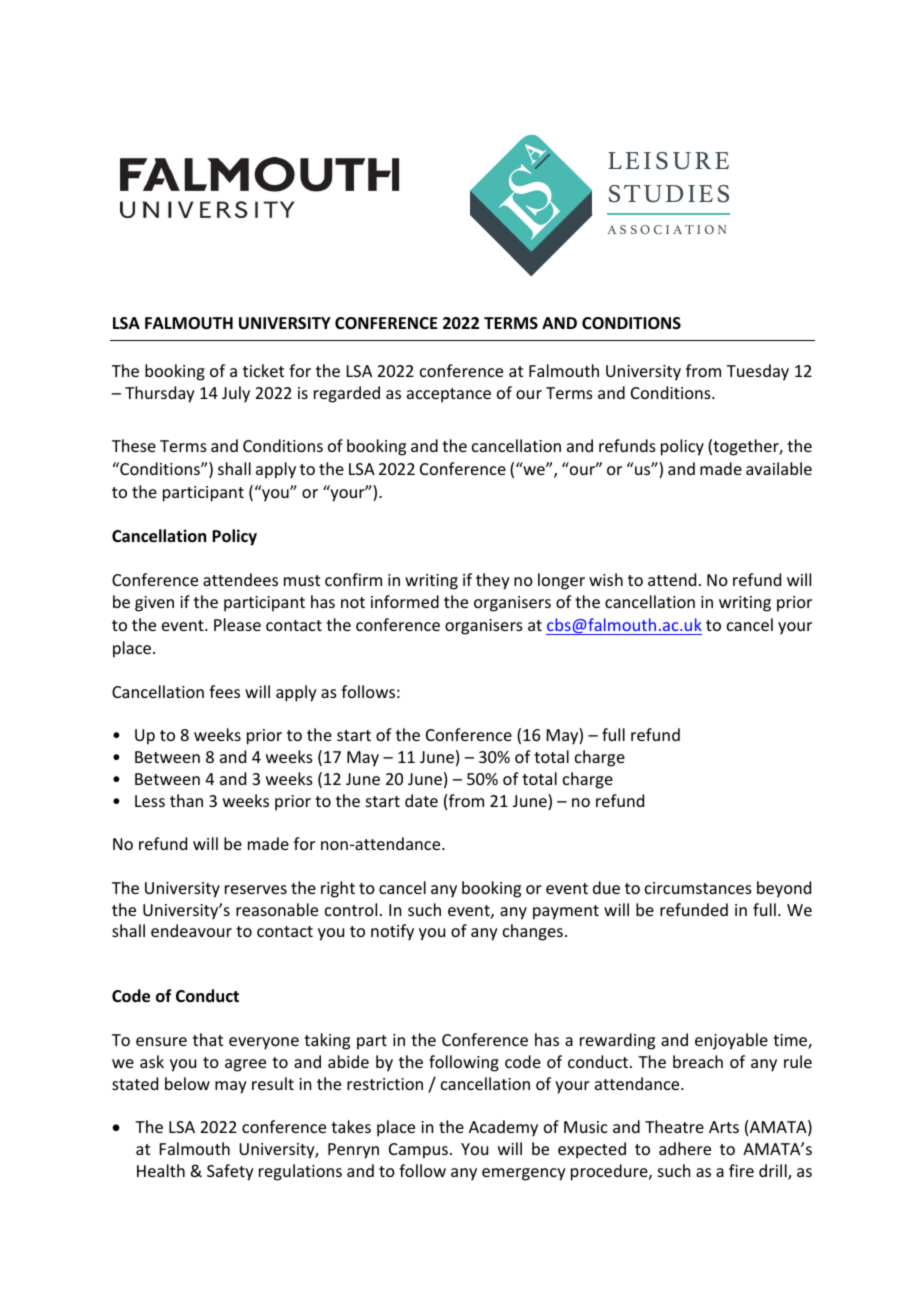 The image size is (924, 1308). I want to click on July, so click(236, 394).
